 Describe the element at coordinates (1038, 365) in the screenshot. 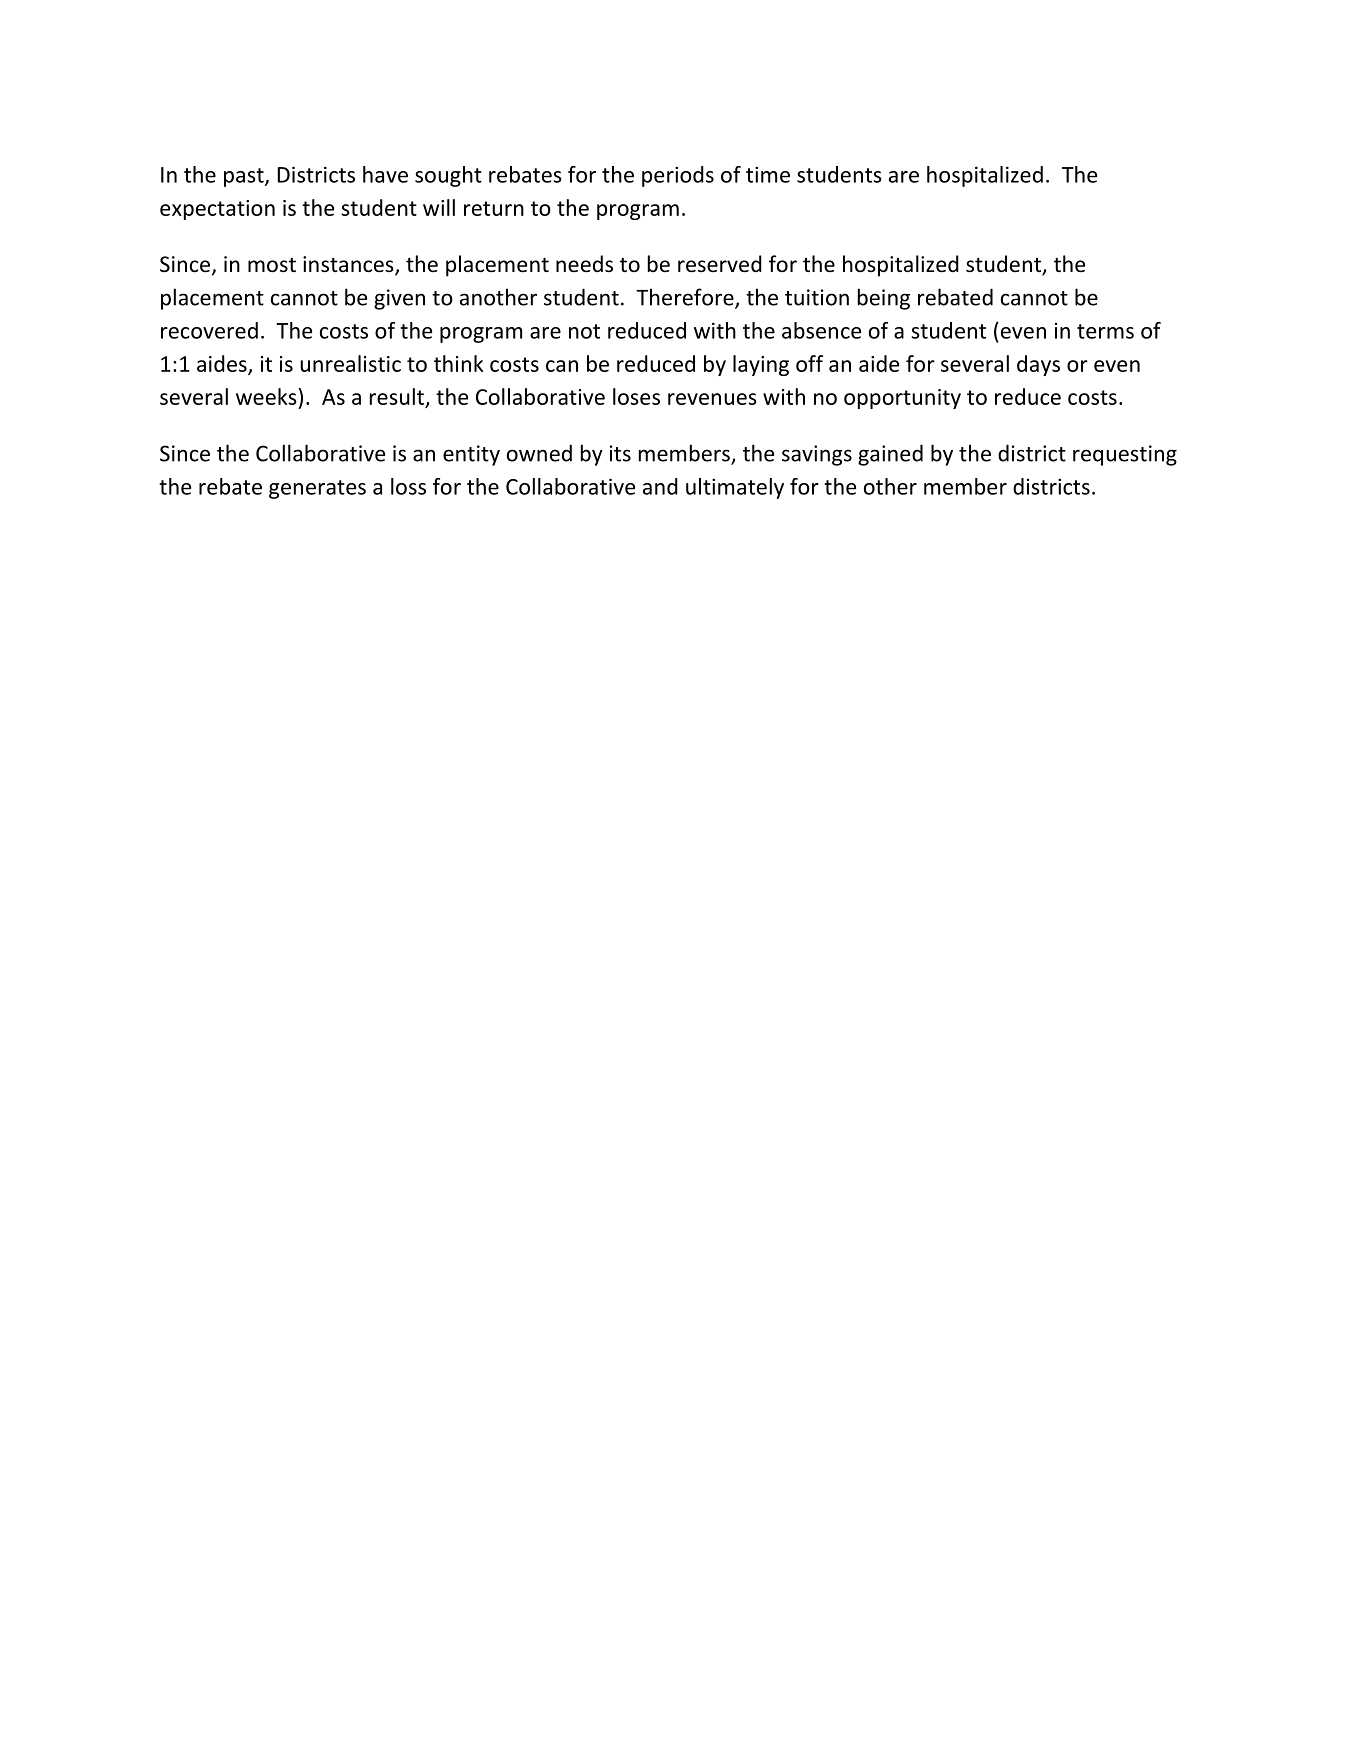

I see `days` at that location.
